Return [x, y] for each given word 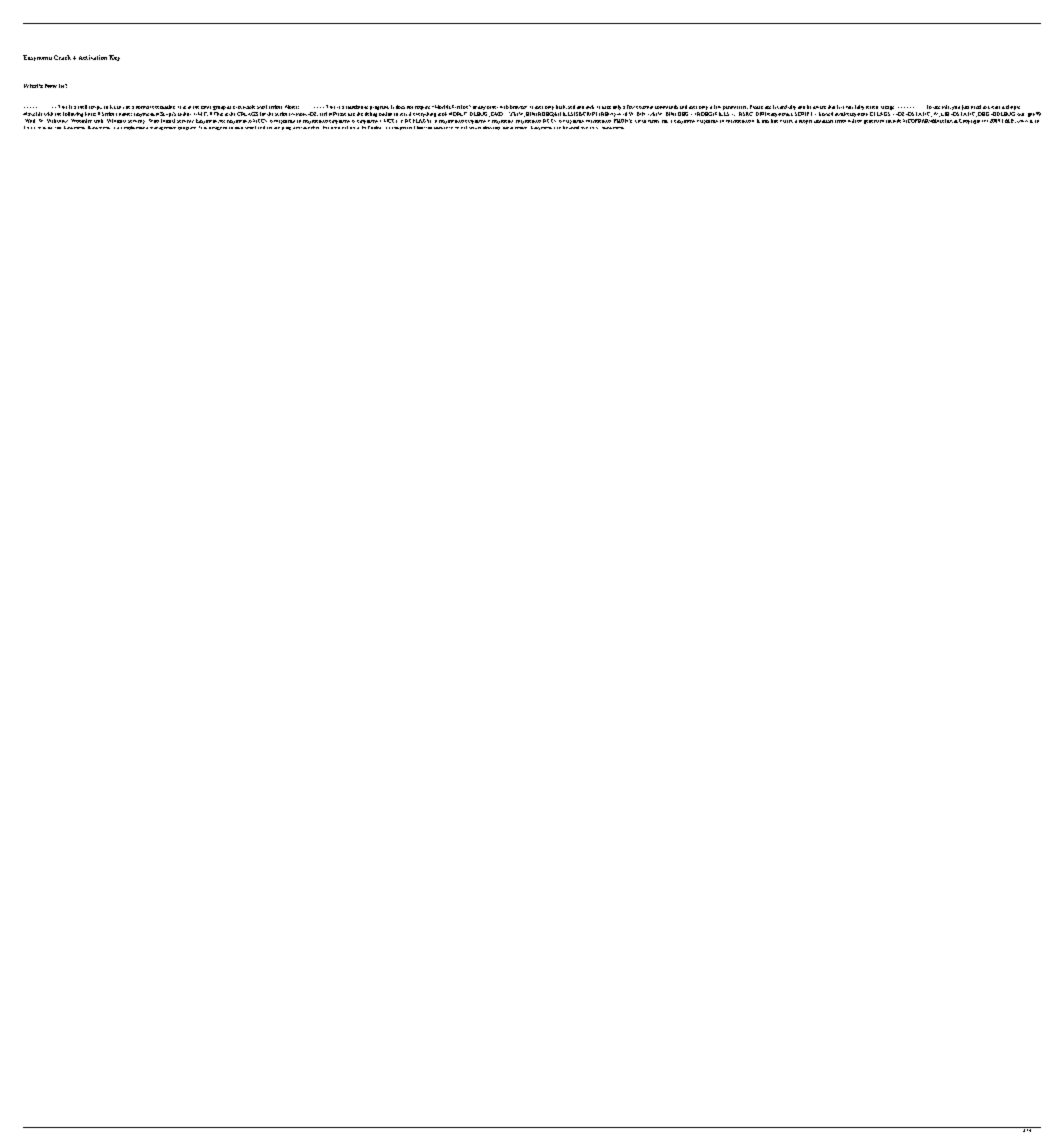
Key [114, 58]
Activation [93, 57]
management [163, 128]
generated [874, 122]
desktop [491, 126]
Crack [62, 57]
